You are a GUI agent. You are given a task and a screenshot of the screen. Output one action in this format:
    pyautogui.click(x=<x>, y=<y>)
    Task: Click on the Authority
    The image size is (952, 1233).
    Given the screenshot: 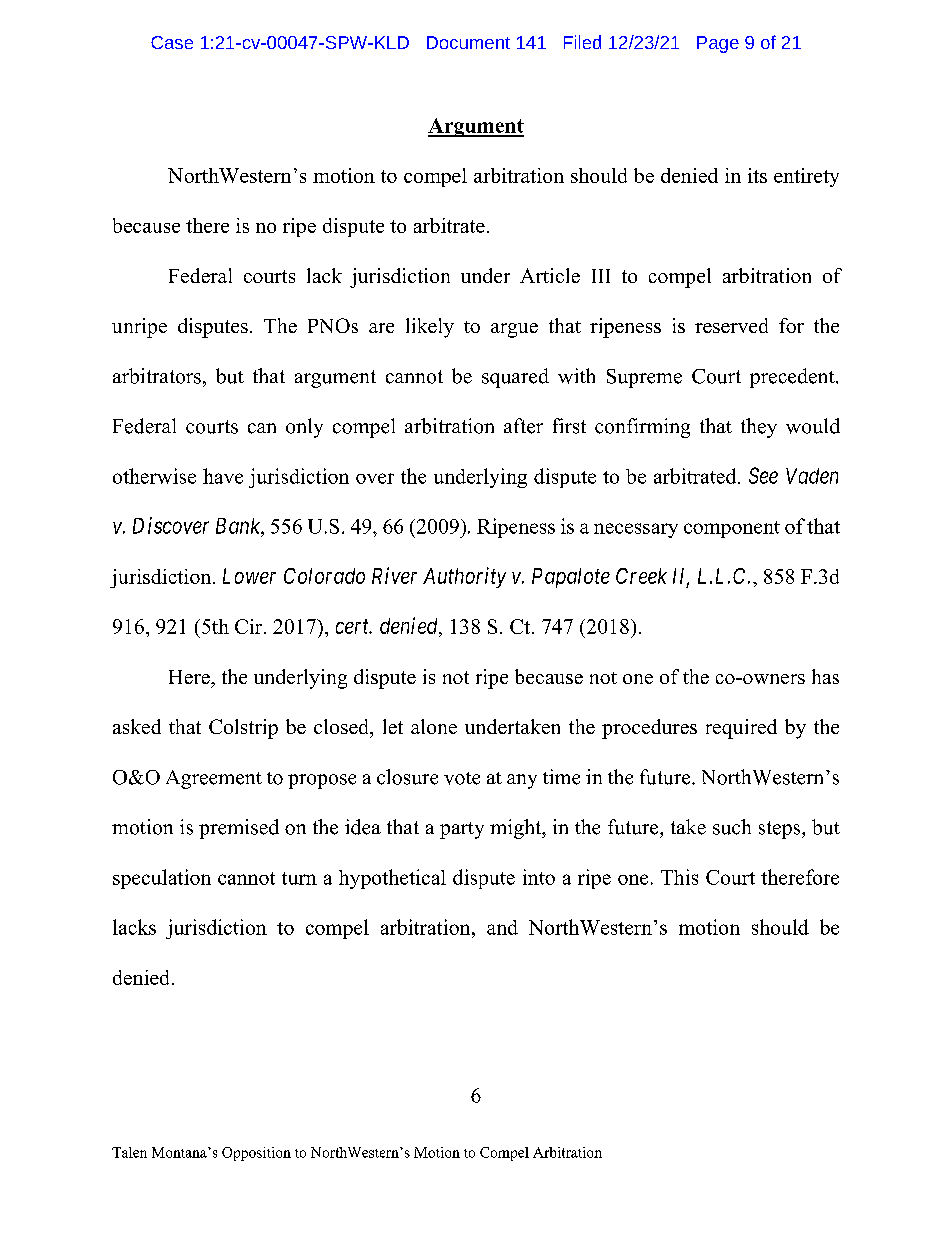 What is the action you would take?
    pyautogui.click(x=464, y=577)
